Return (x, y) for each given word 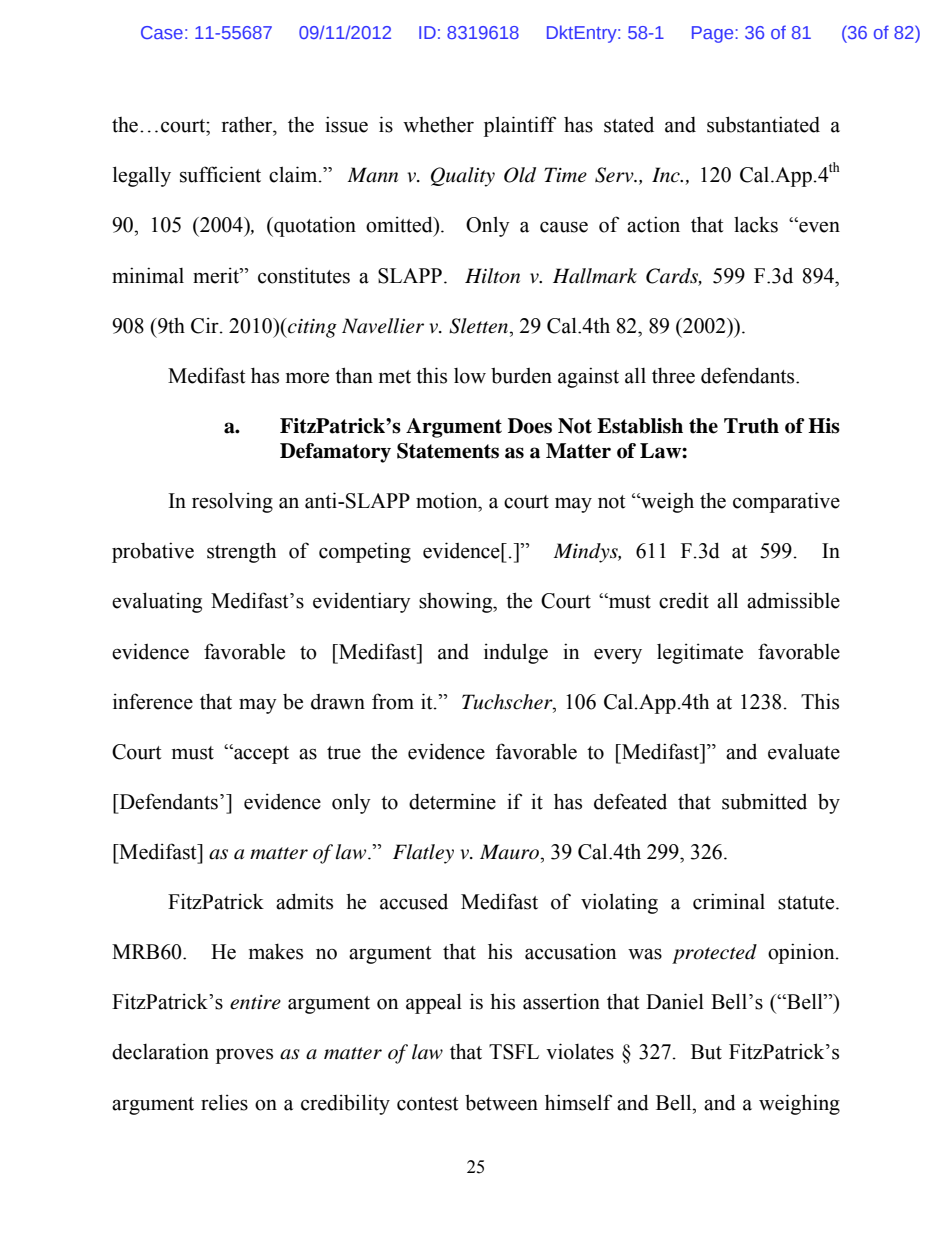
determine (452, 801)
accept (260, 754)
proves (244, 1056)
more (307, 378)
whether (438, 124)
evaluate (804, 751)
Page (714, 34)
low (470, 376)
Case (162, 32)
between (501, 1102)
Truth (751, 426)
